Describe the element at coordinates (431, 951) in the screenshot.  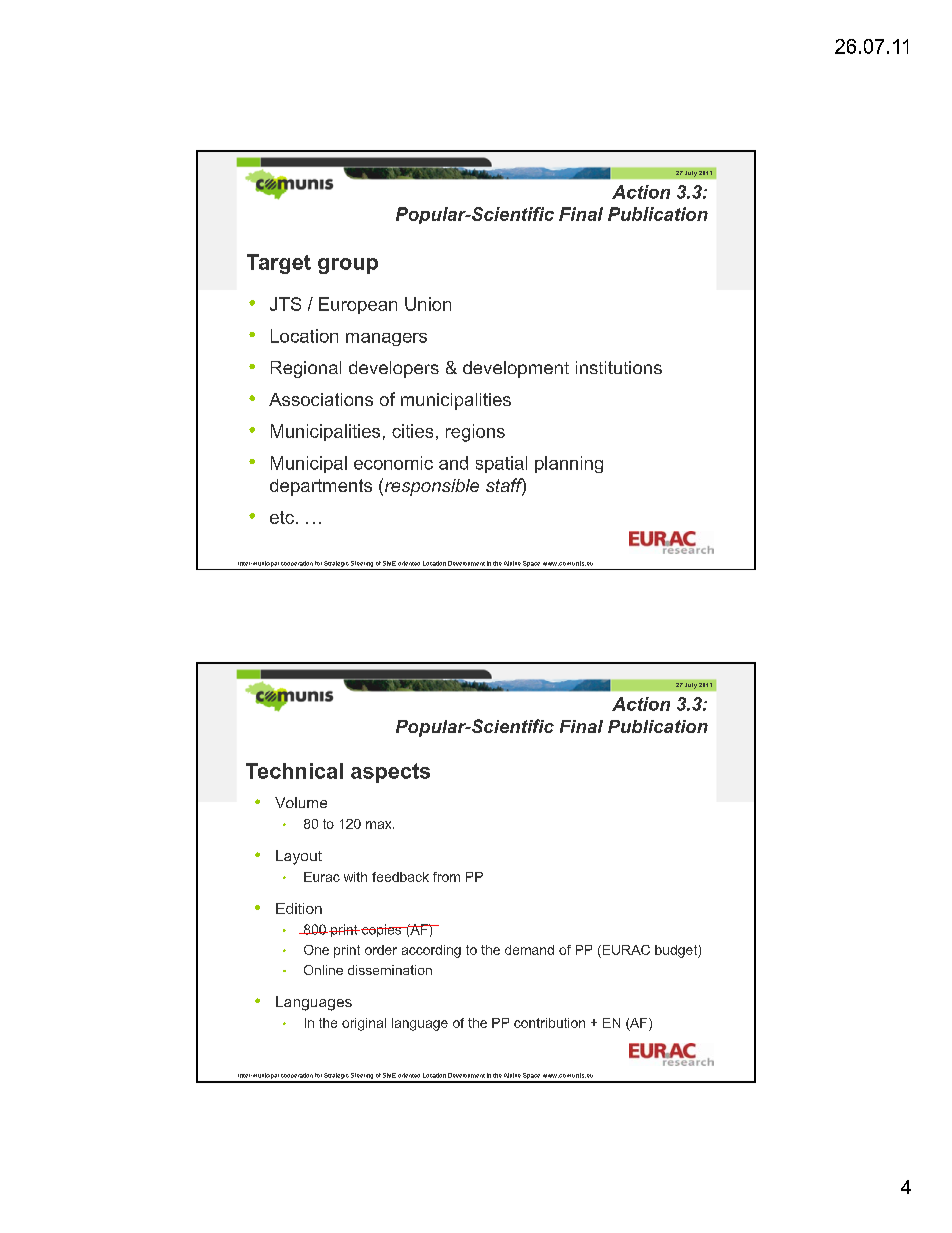
I see `according` at that location.
